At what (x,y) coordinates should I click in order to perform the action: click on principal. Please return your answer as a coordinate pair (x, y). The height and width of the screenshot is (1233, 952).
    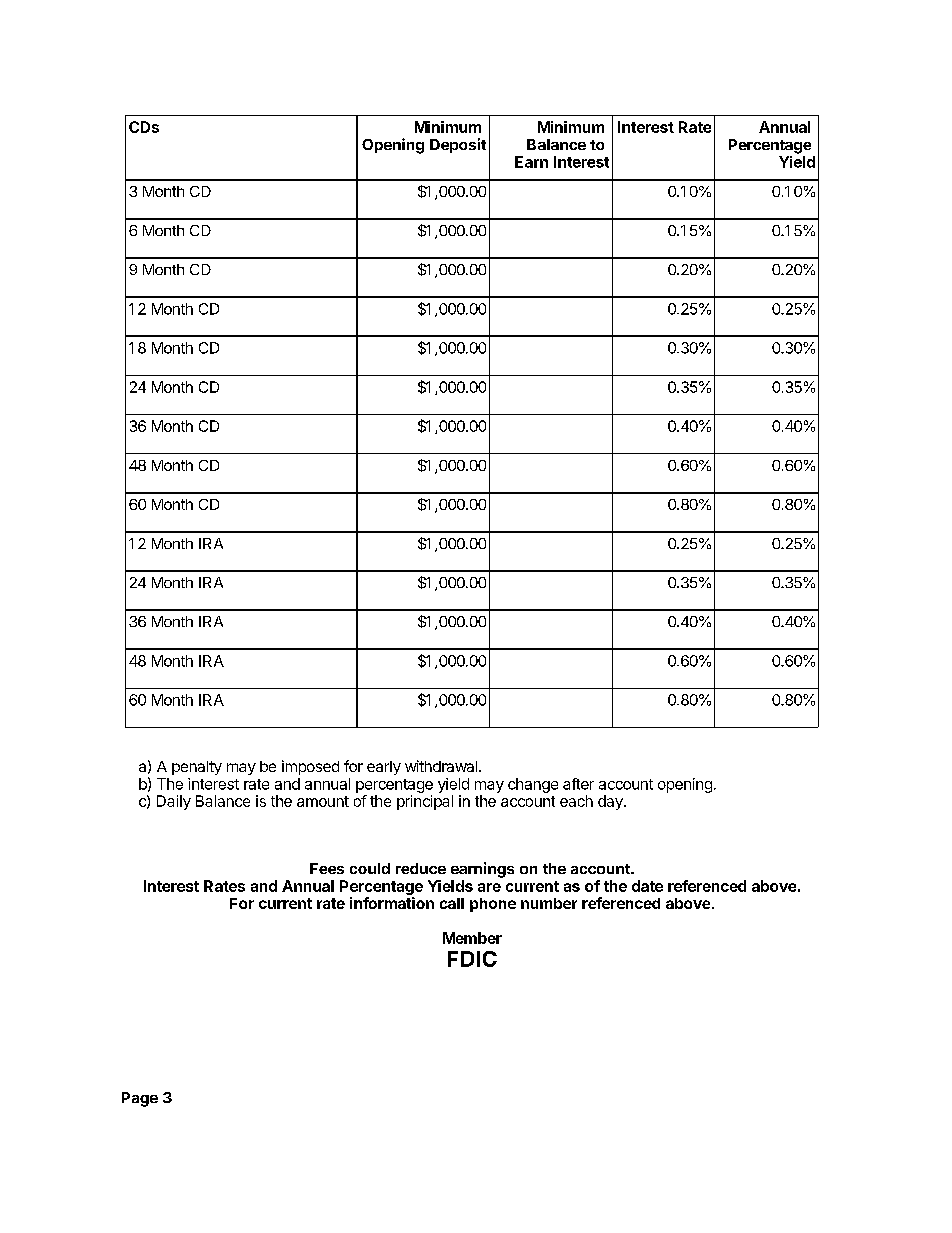
    Looking at the image, I should click on (425, 802).
